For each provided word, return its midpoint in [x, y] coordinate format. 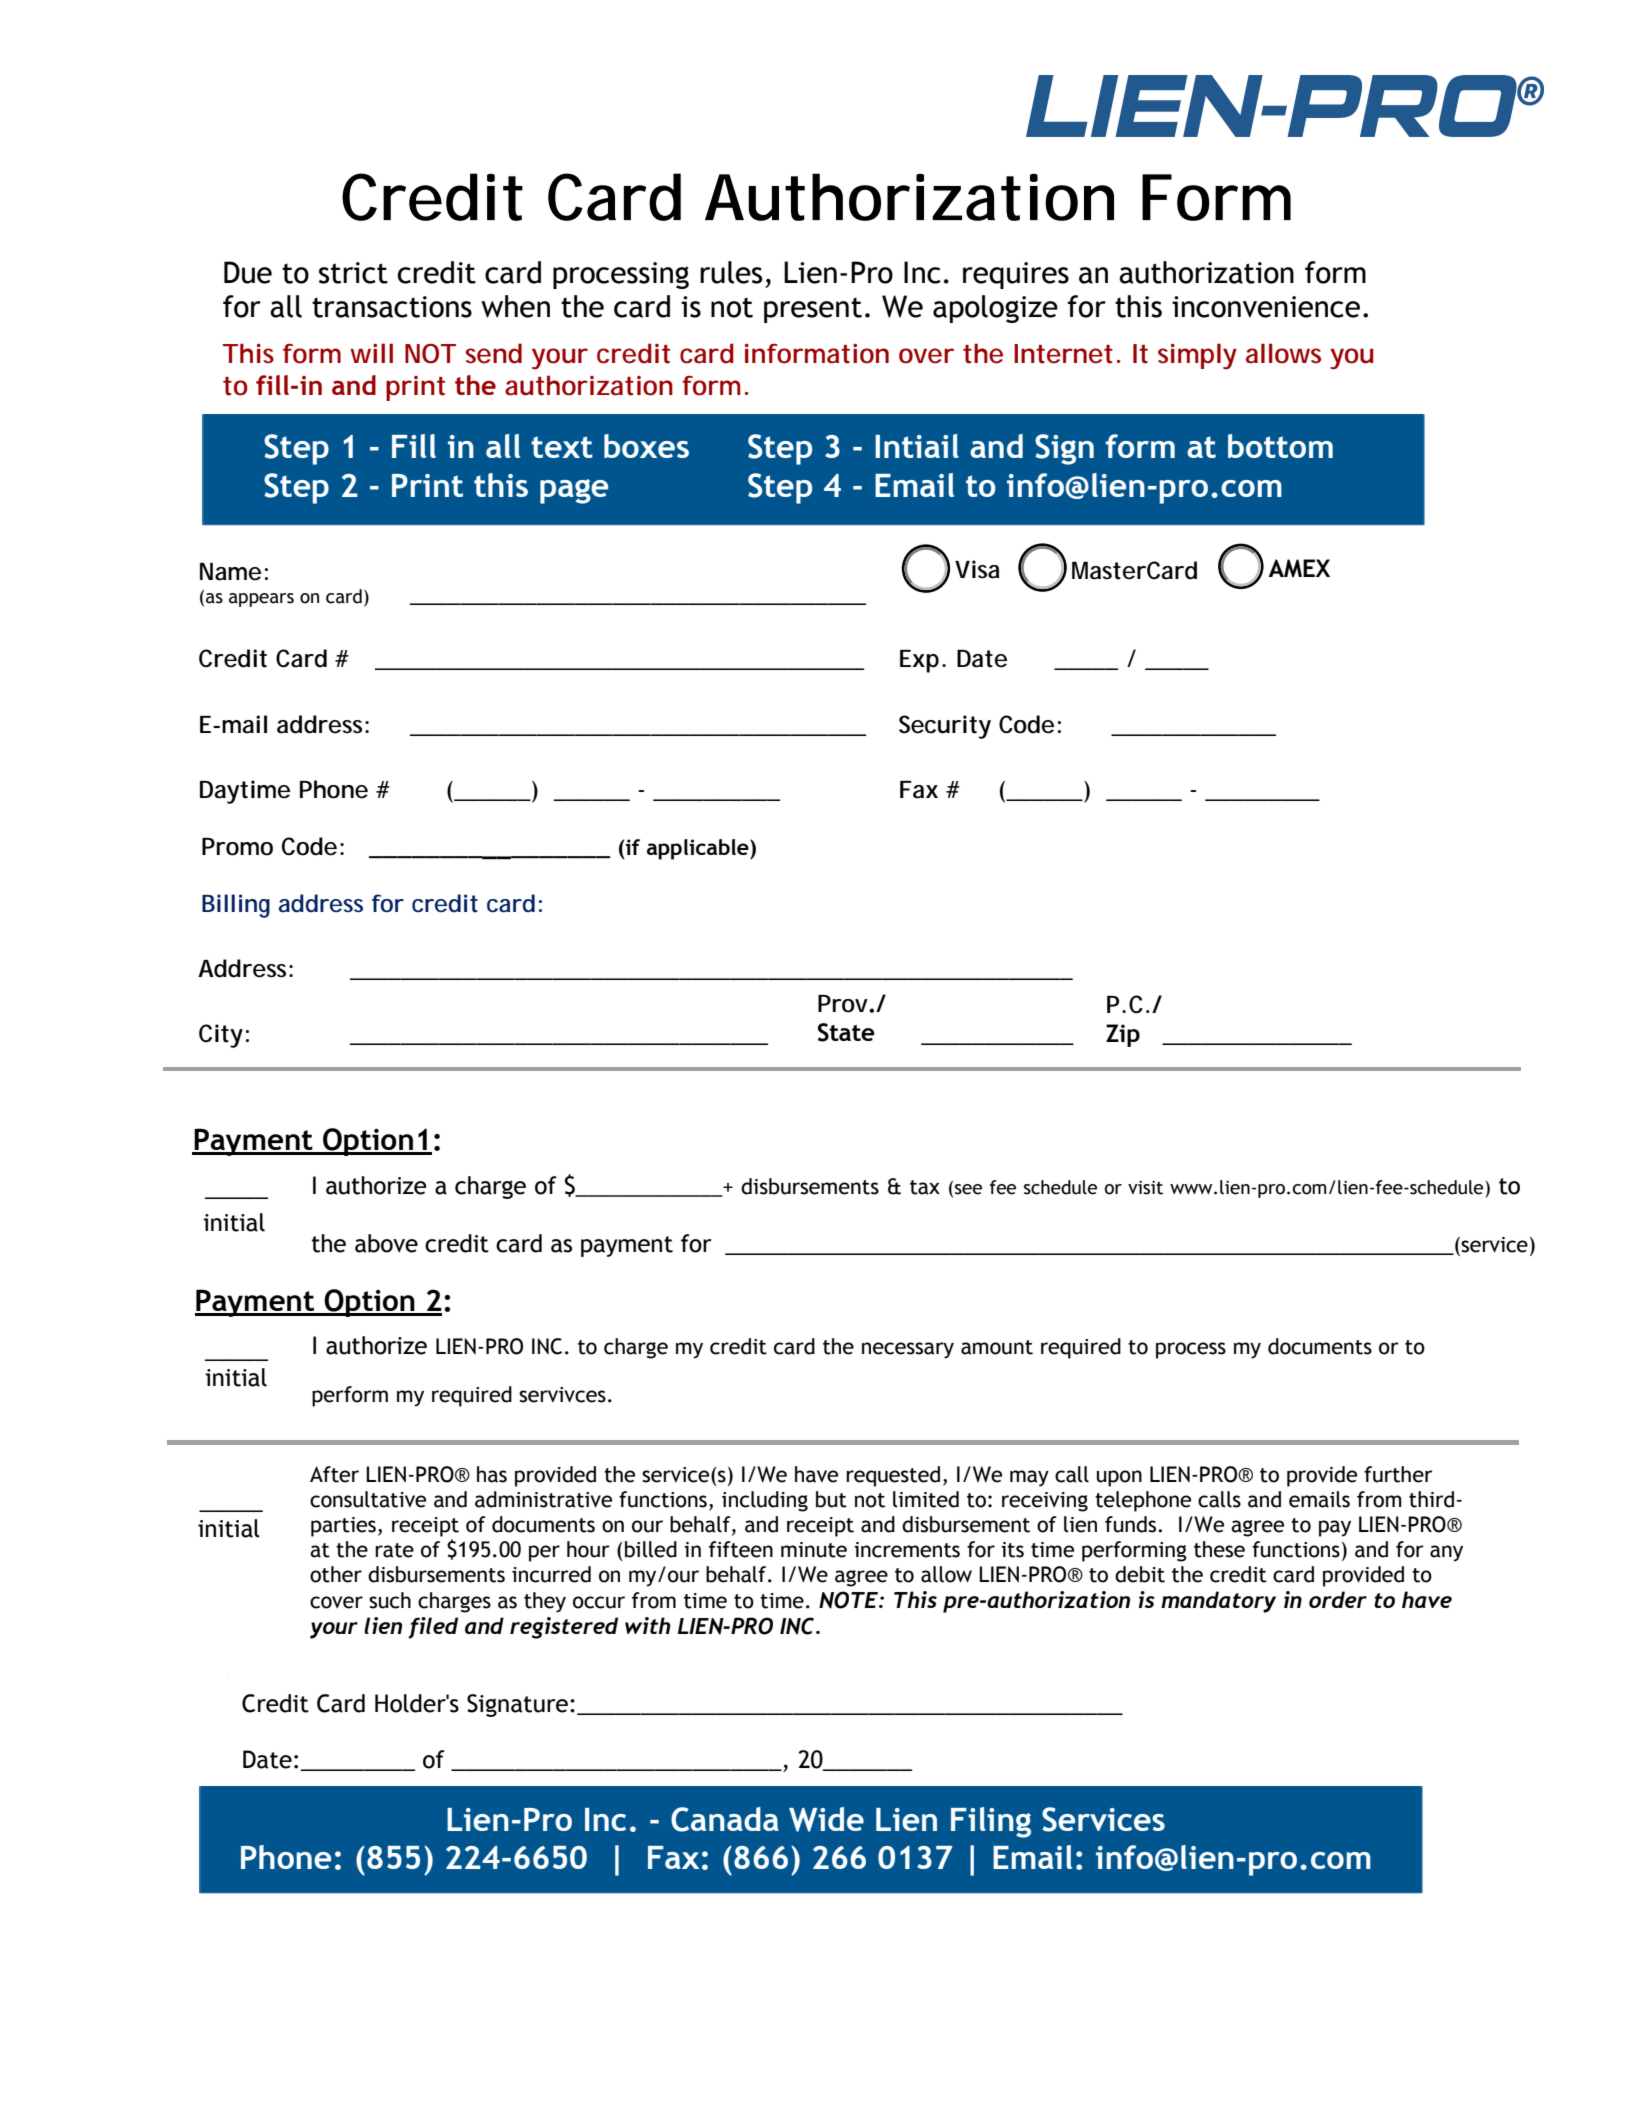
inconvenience [1266, 307]
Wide [826, 1819]
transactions [392, 307]
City [221, 1036]
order [1338, 1599]
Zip [1123, 1035]
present [813, 310]
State [846, 1032]
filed [433, 1628]
